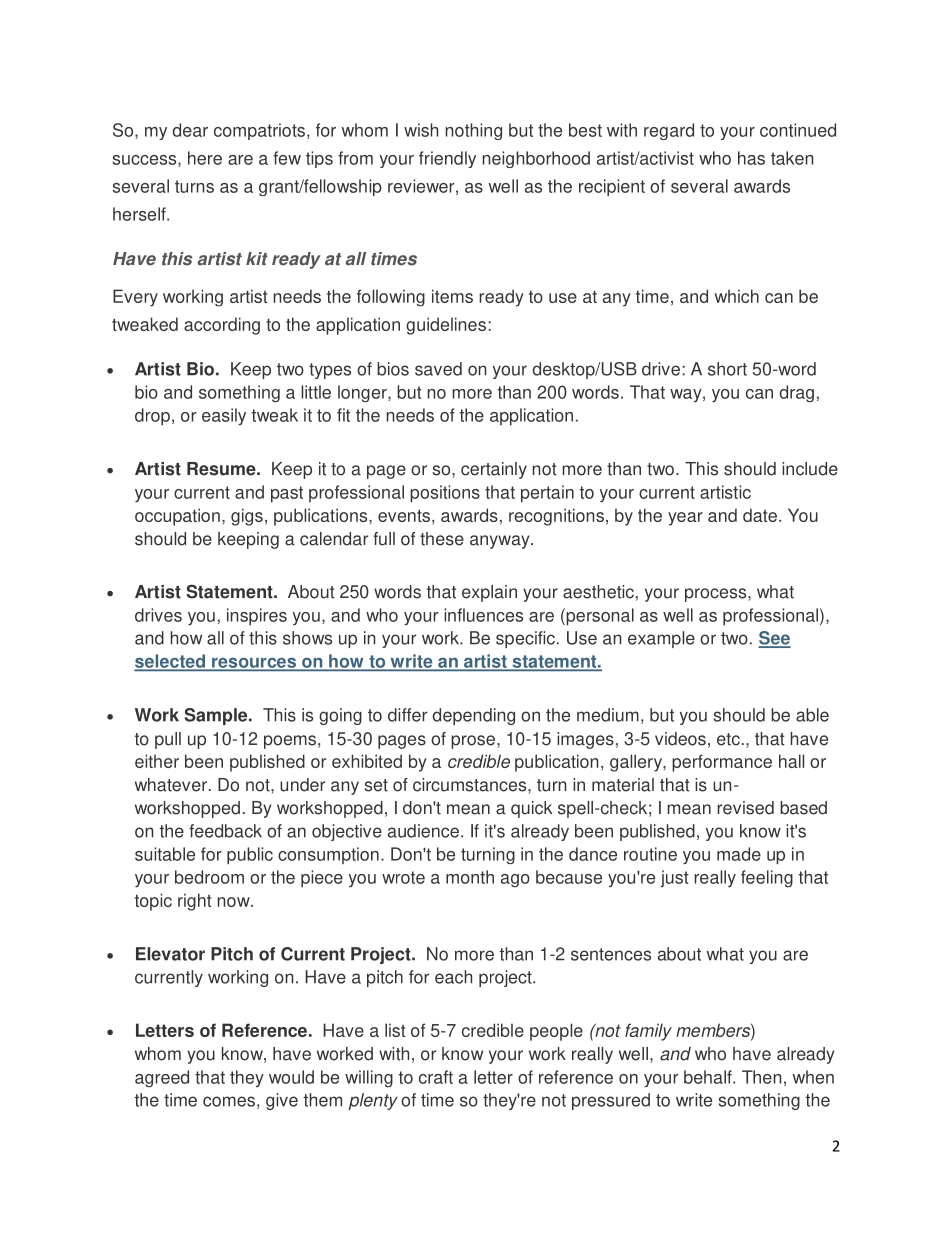  I want to click on Then, so click(761, 1077).
